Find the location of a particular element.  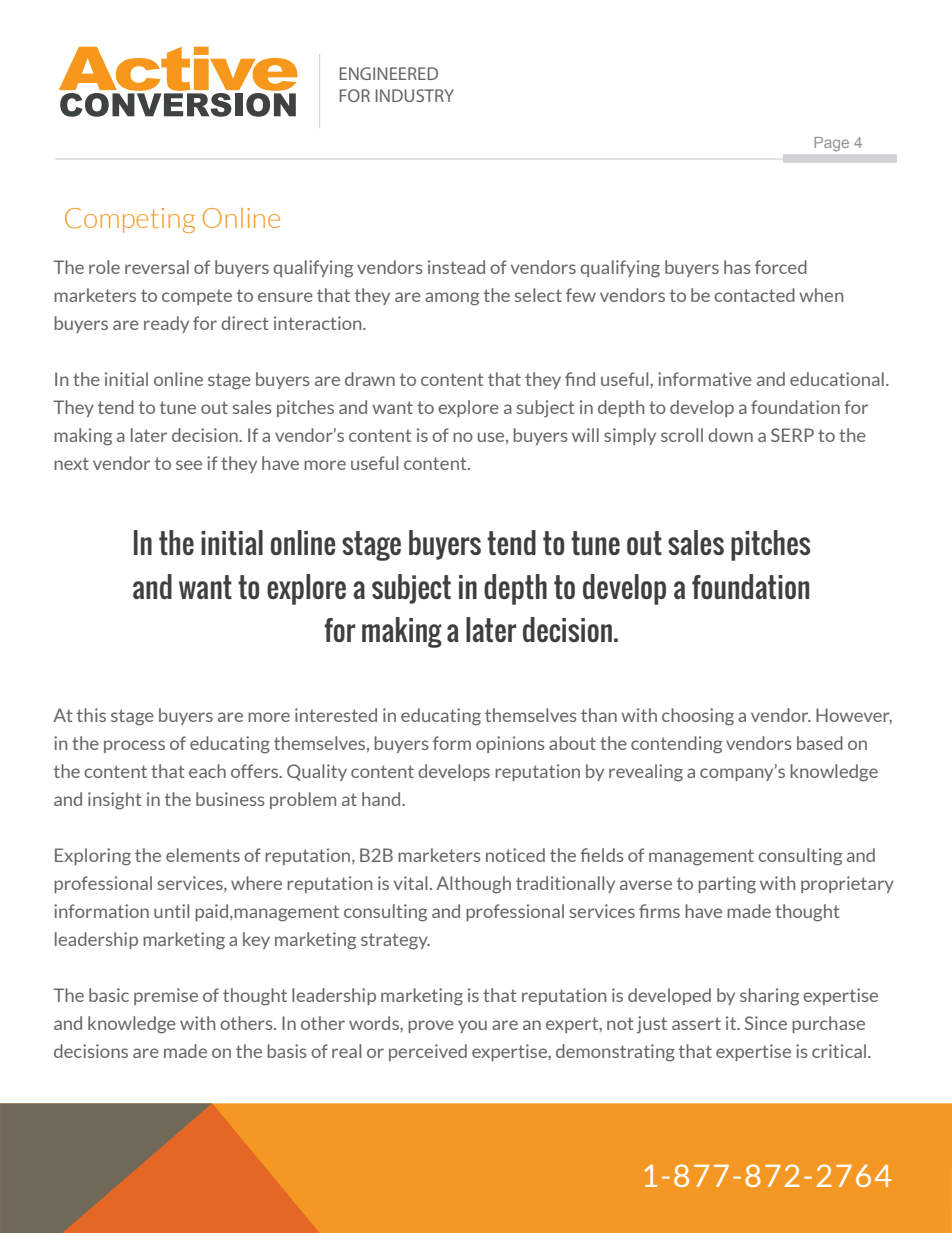

Since is located at coordinates (766, 1023).
